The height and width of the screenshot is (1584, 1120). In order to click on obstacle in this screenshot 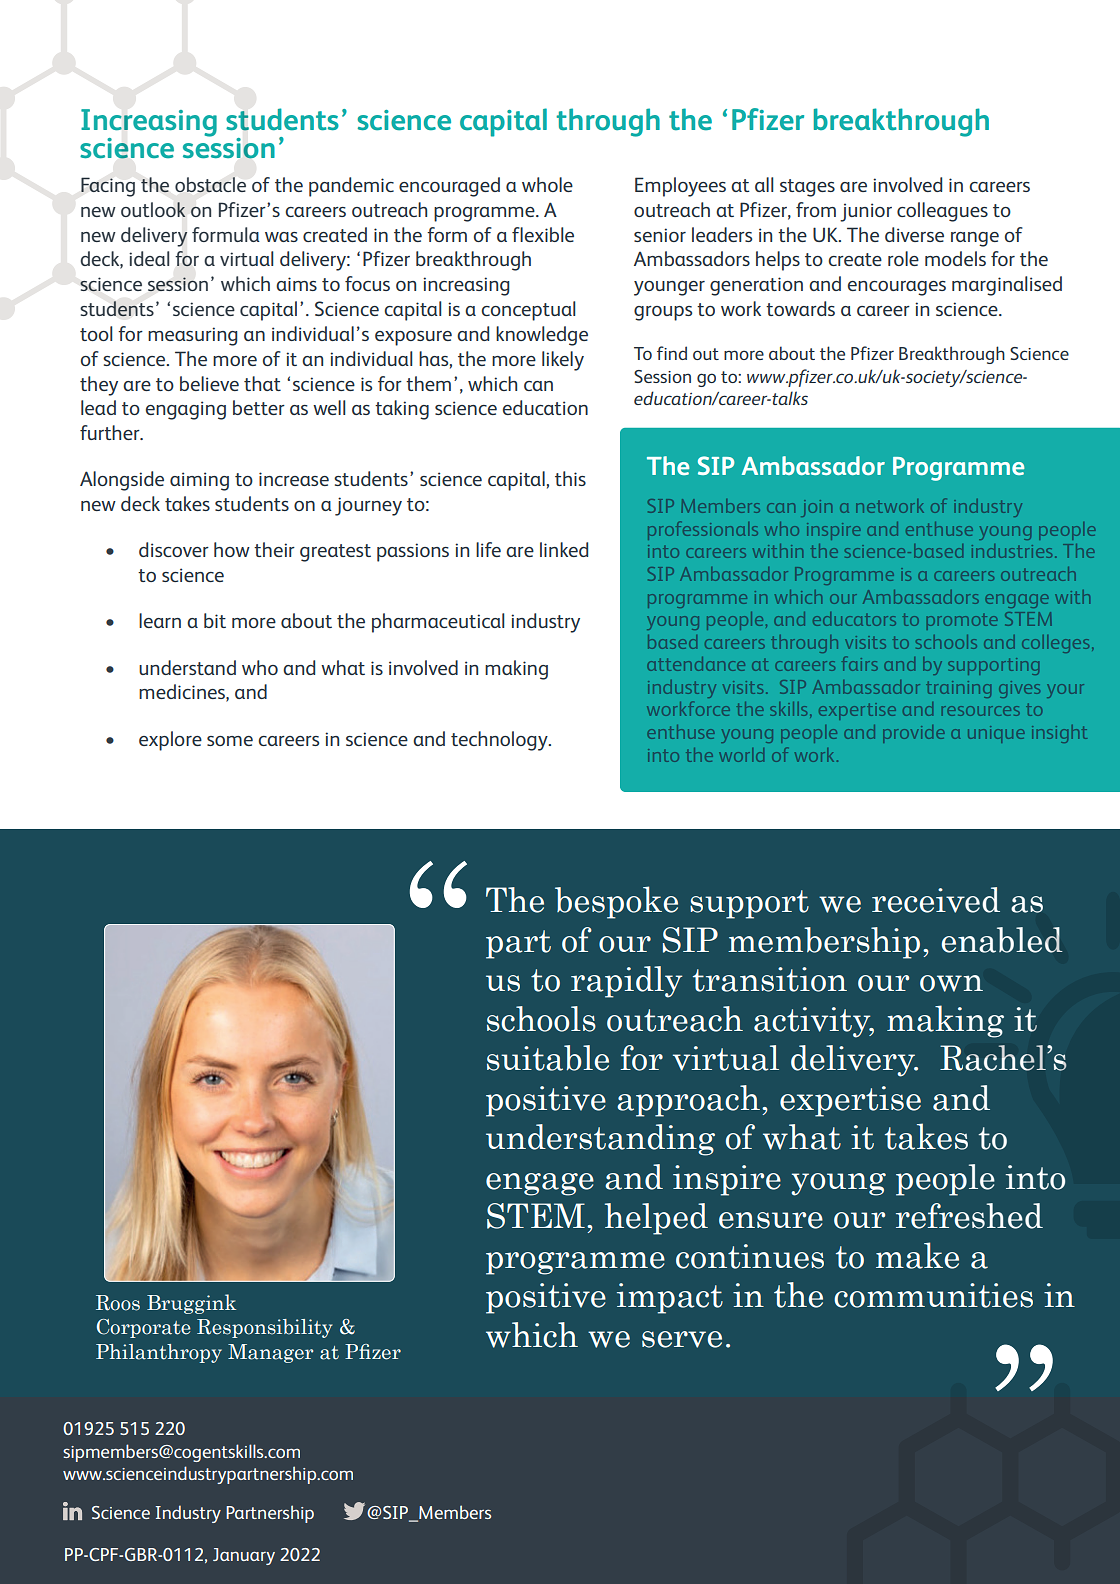, I will do `click(210, 185)`.
